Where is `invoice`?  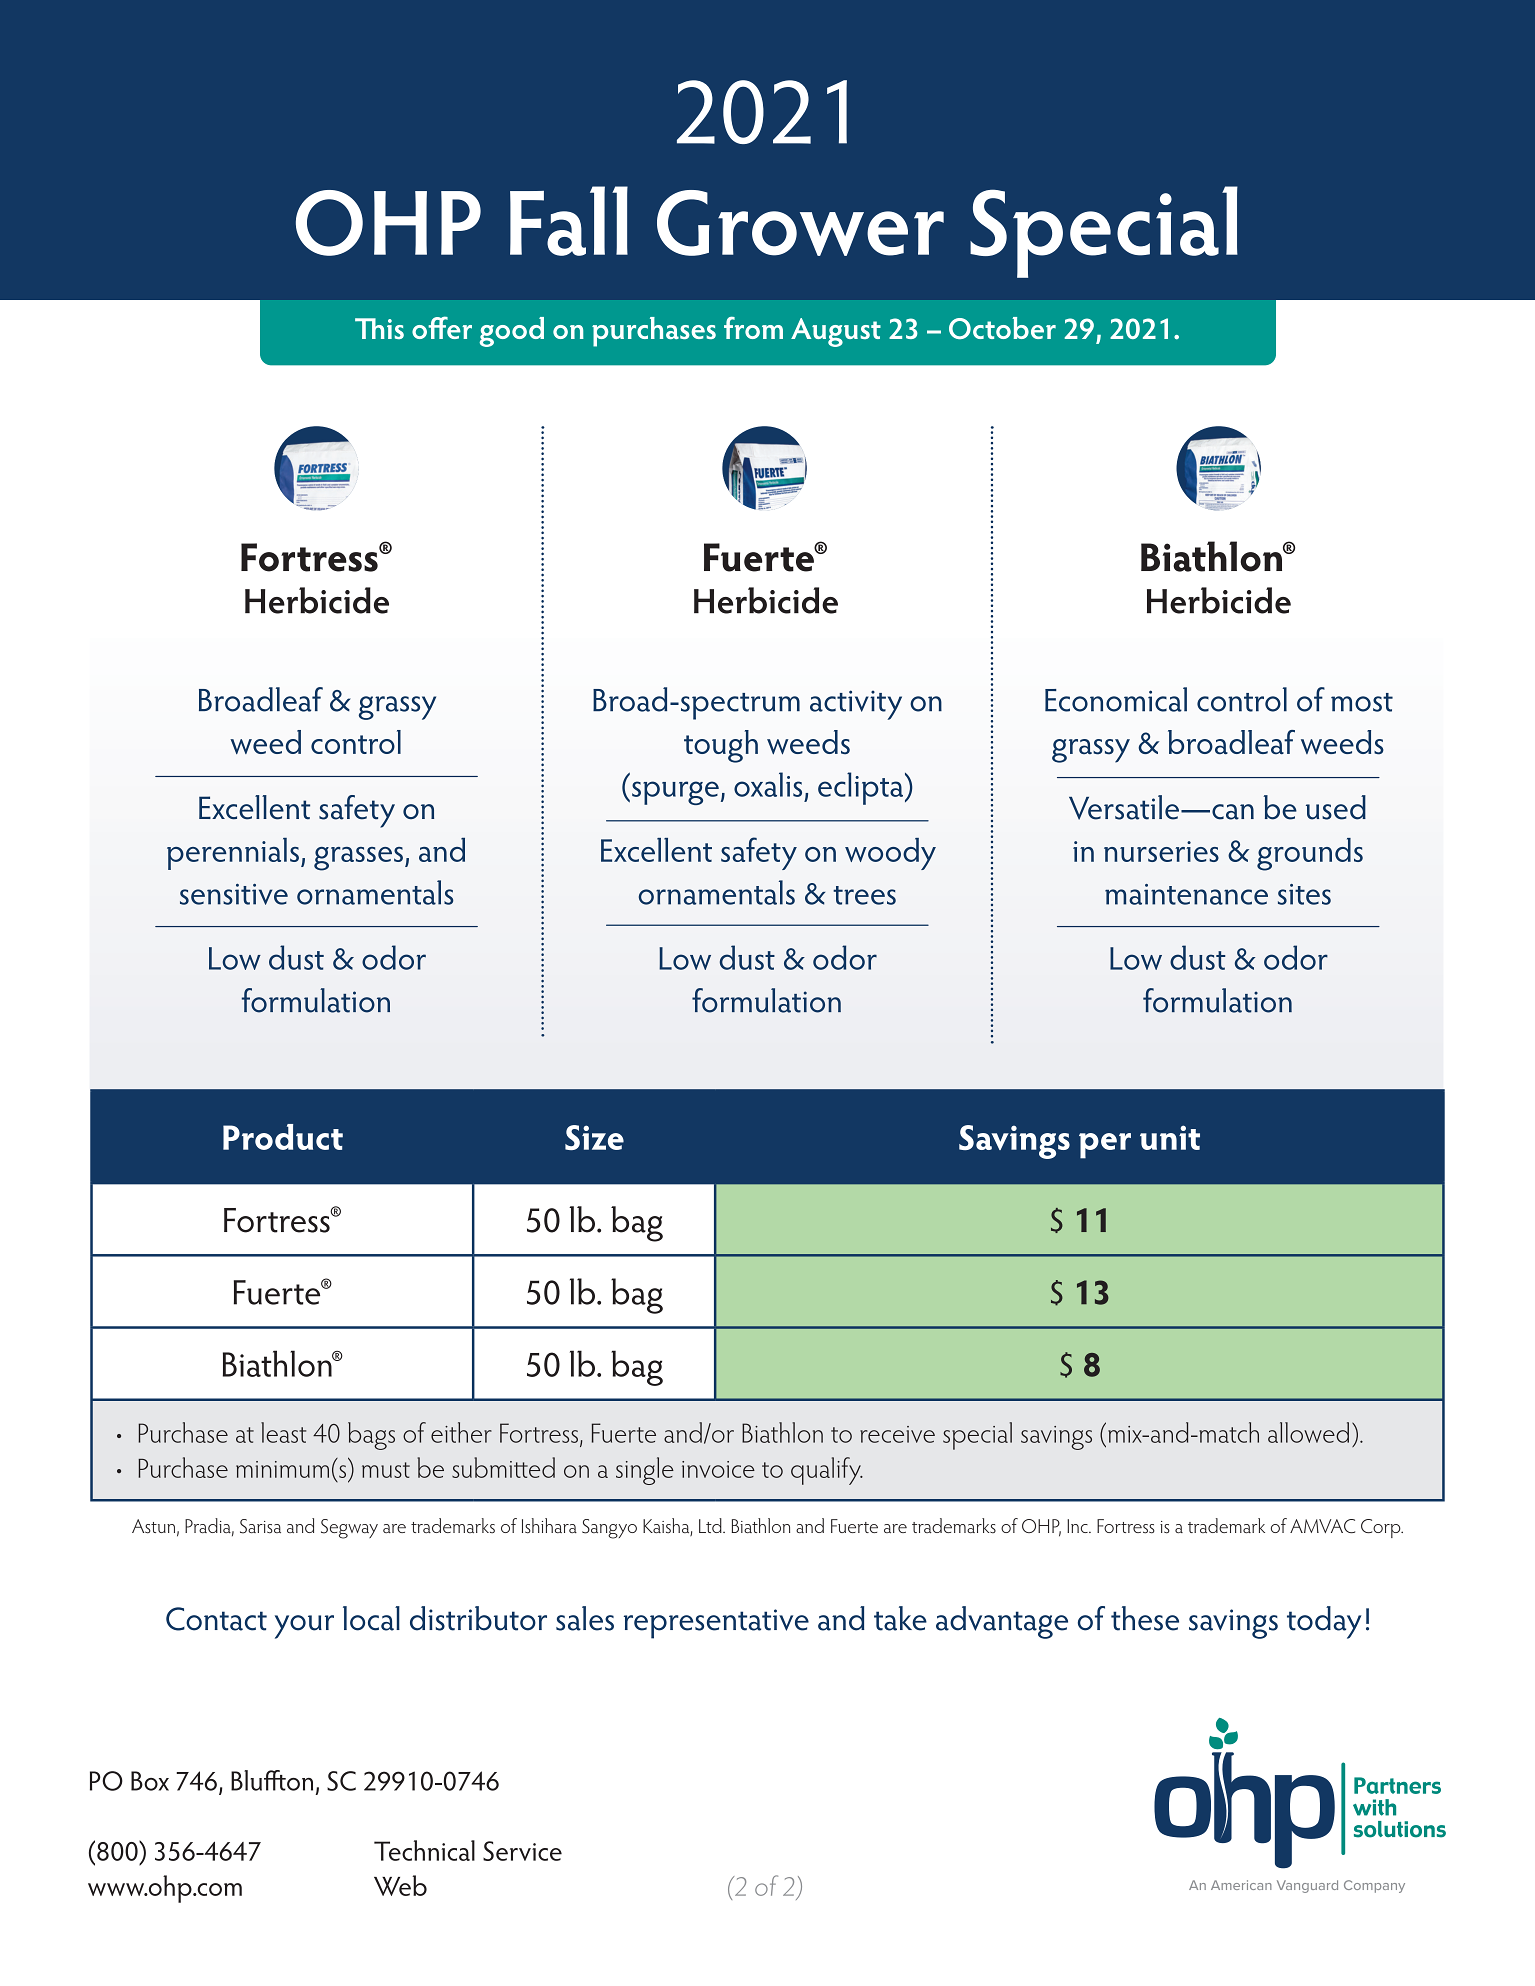
invoice is located at coordinates (718, 1469).
